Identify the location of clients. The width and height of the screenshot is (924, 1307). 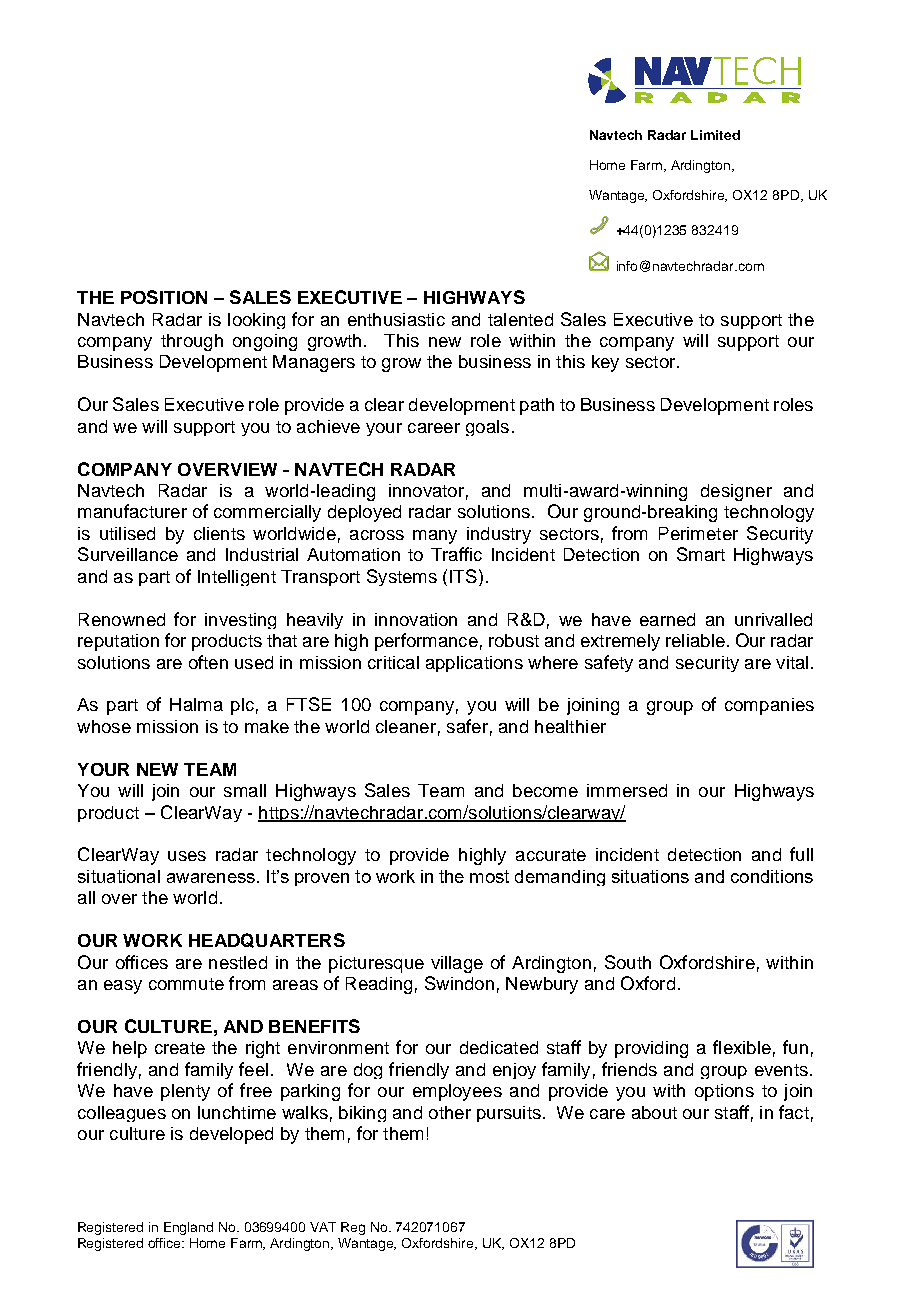
(219, 533).
